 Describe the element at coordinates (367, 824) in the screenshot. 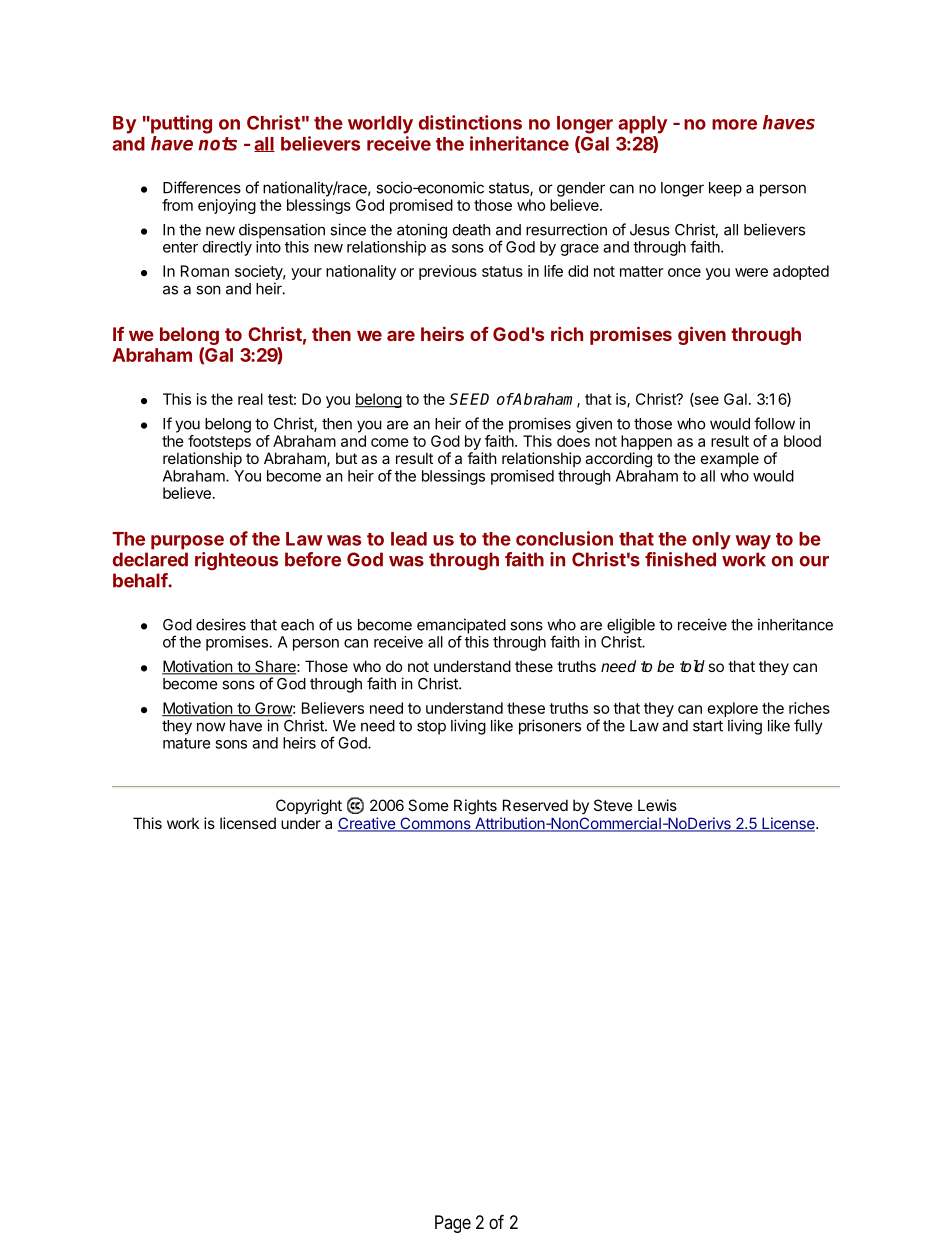

I see `Creative` at that location.
